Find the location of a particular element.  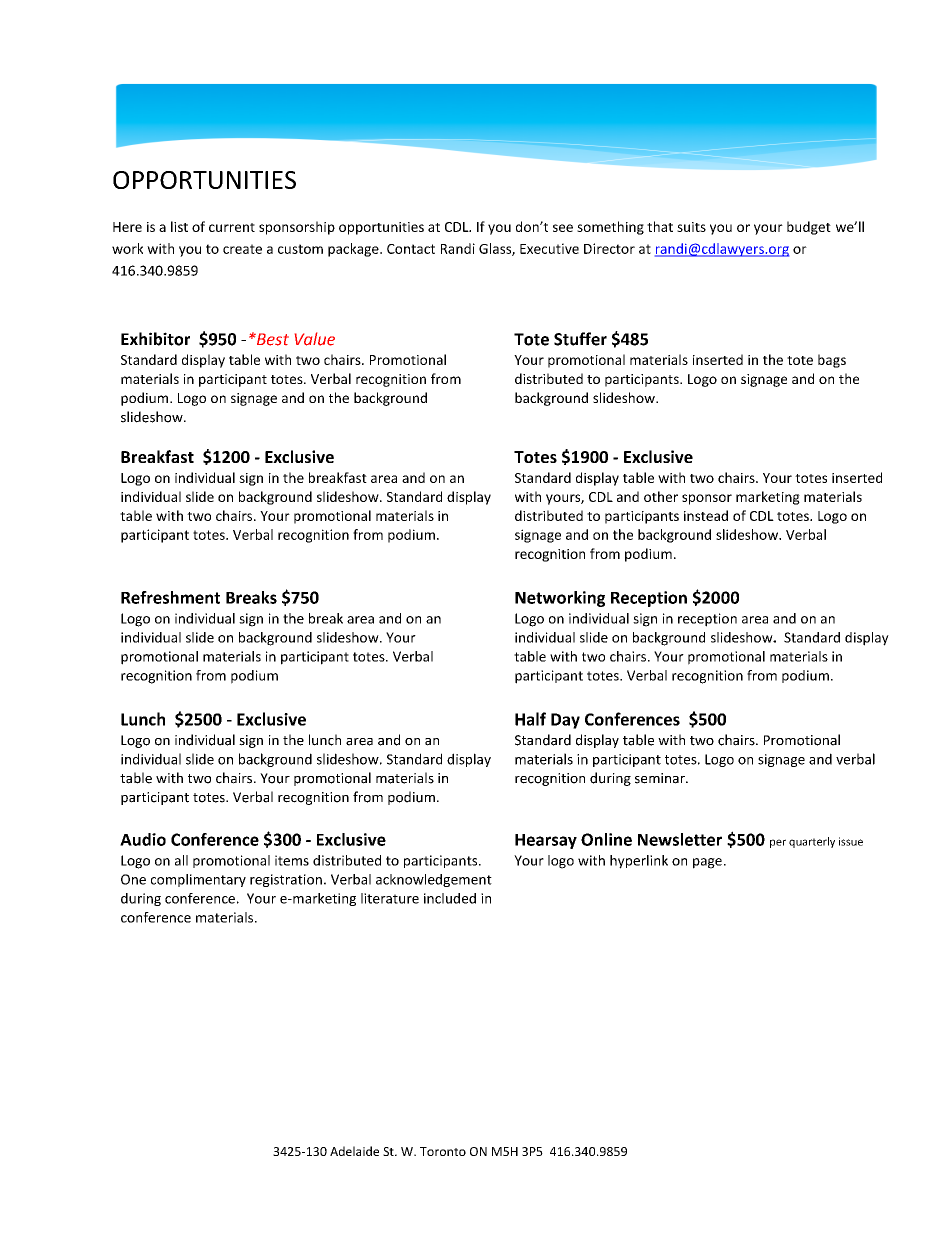

Adelaide is located at coordinates (354, 1151).
